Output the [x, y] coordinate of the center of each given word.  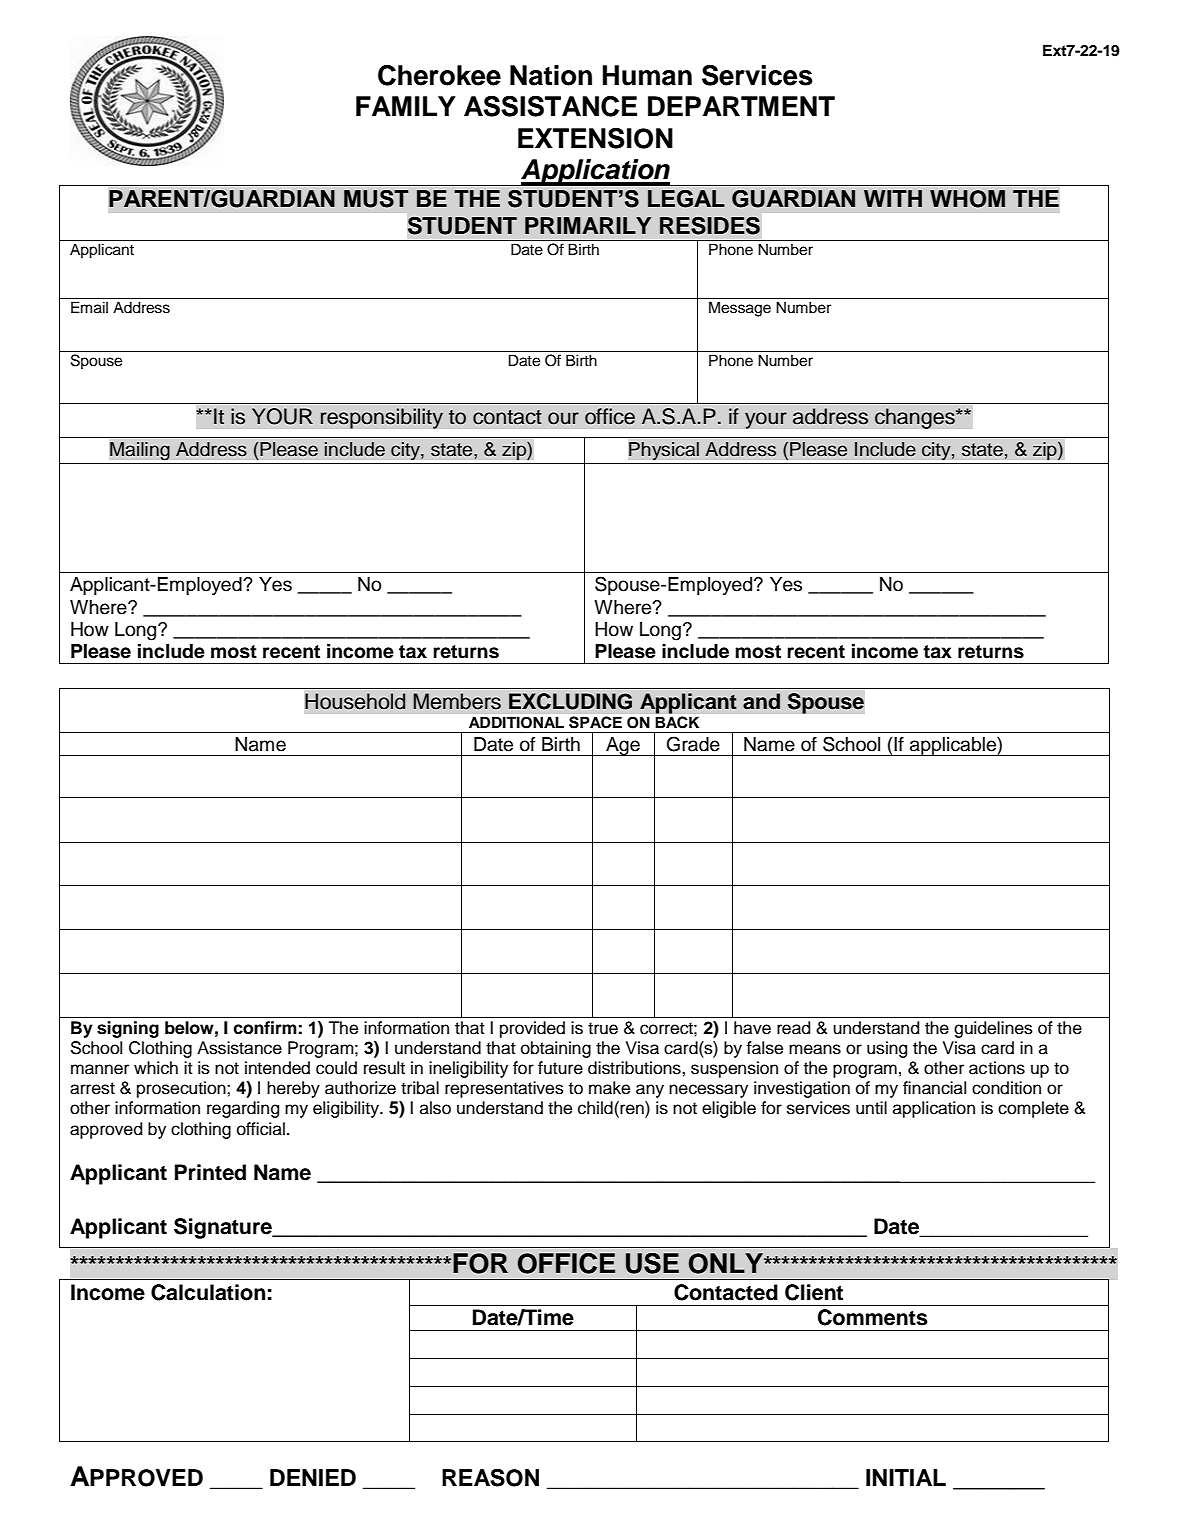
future [560, 1068]
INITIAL [906, 1477]
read [793, 1028]
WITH [893, 198]
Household [355, 701]
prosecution [182, 1089]
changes [916, 418]
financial [934, 1088]
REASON [490, 1478]
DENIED [313, 1477]
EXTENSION [595, 138]
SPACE [595, 722]
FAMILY [406, 106]
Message [740, 309]
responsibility [381, 418]
